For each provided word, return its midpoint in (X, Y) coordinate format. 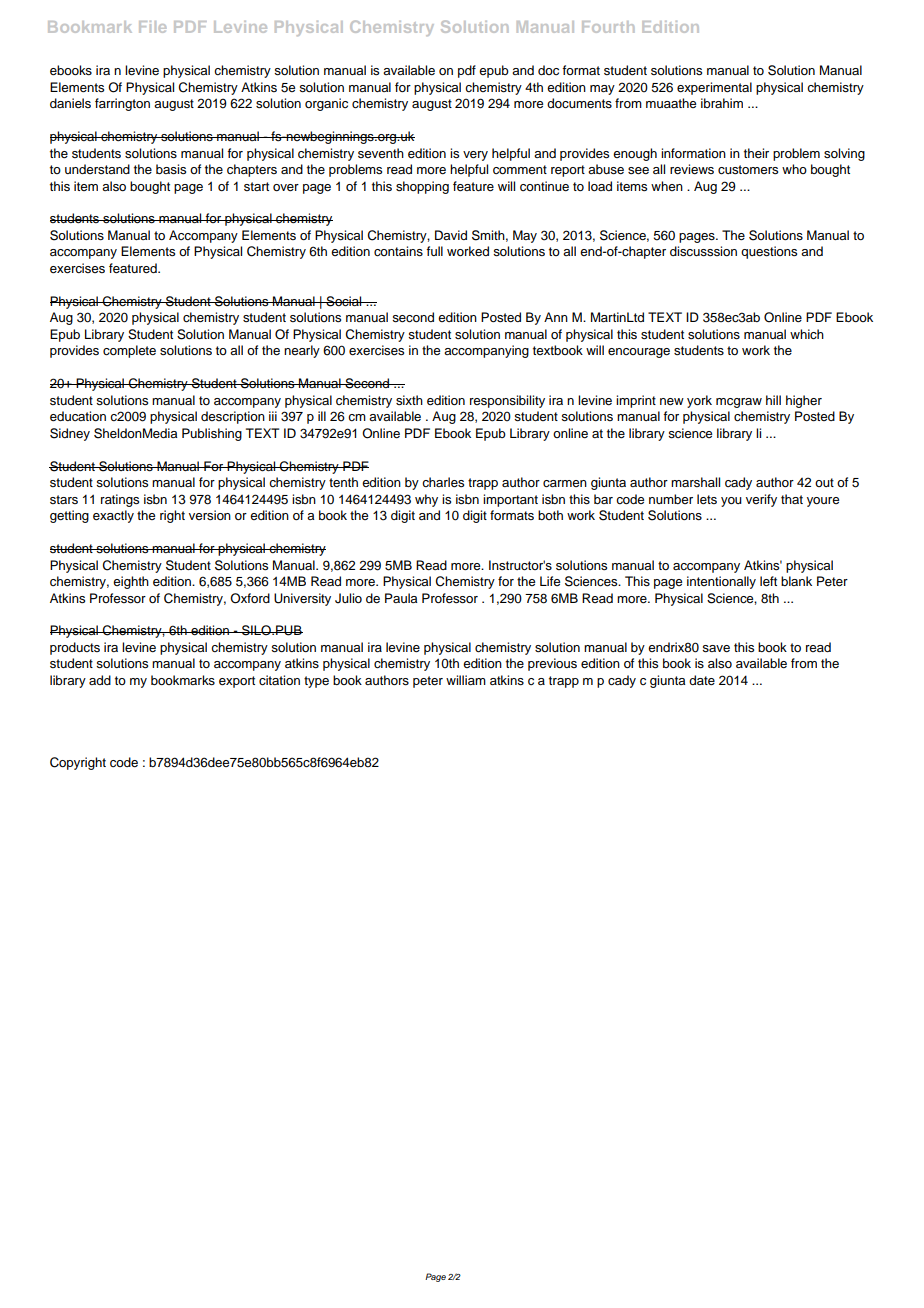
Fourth (608, 27)
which (807, 334)
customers (748, 170)
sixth (409, 400)
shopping (422, 187)
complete (129, 351)
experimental (714, 88)
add (100, 680)
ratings (120, 500)
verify (761, 500)
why (426, 500)
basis (171, 169)
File (152, 27)
